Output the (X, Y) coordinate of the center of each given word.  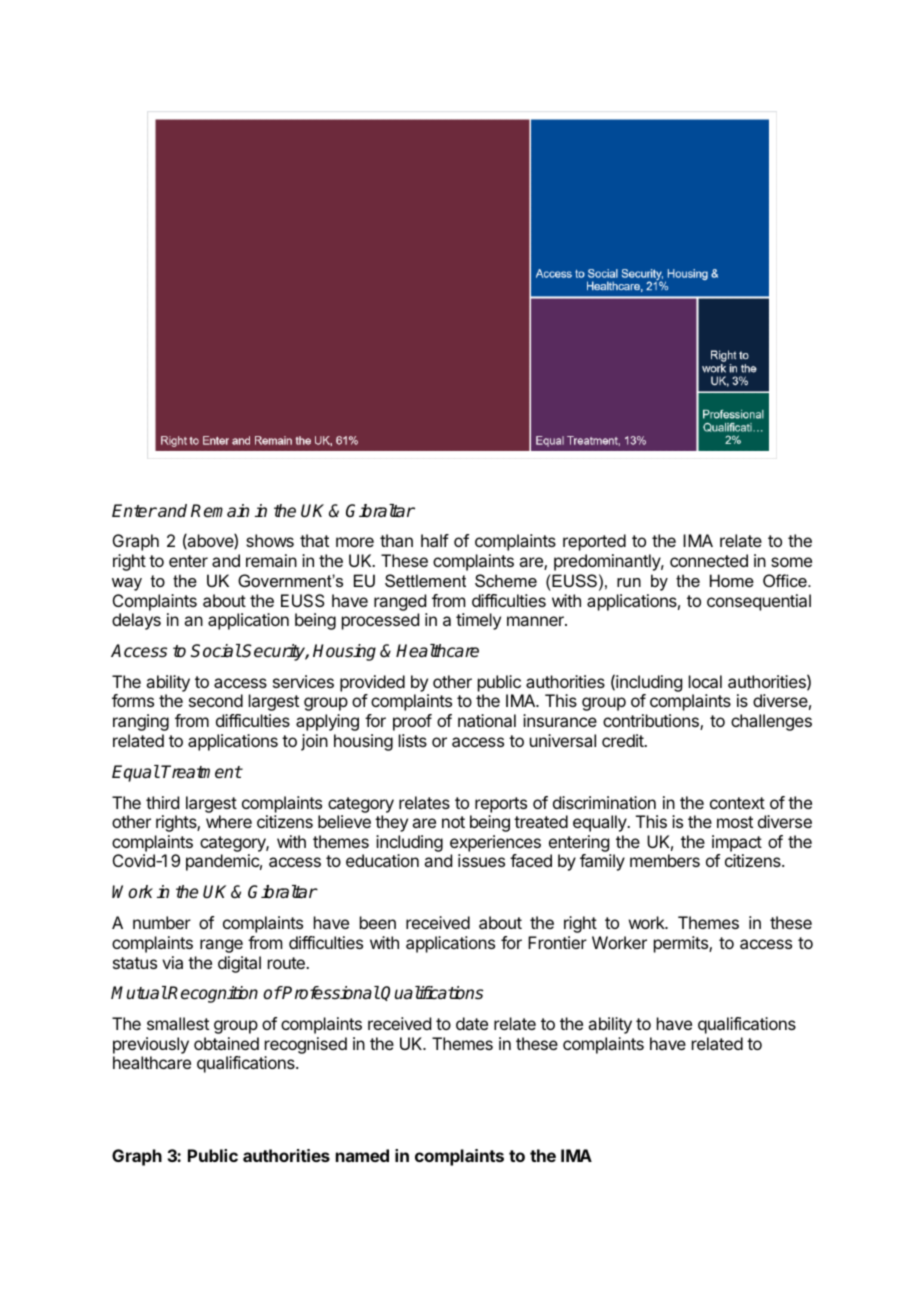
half (435, 540)
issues (481, 860)
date (472, 1023)
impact (737, 843)
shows (270, 540)
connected (709, 560)
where (229, 821)
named (362, 1155)
